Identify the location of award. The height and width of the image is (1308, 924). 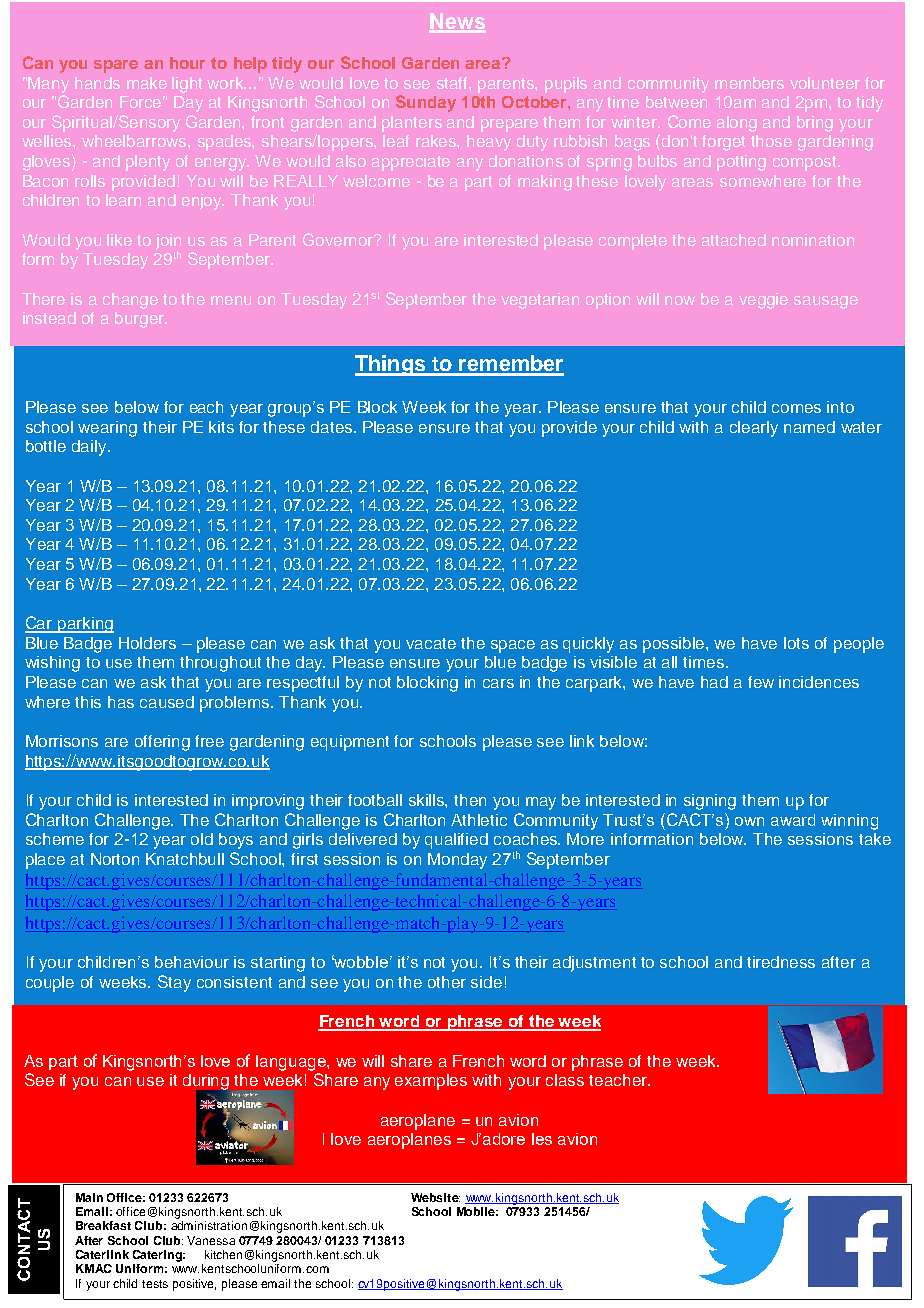
(793, 820).
